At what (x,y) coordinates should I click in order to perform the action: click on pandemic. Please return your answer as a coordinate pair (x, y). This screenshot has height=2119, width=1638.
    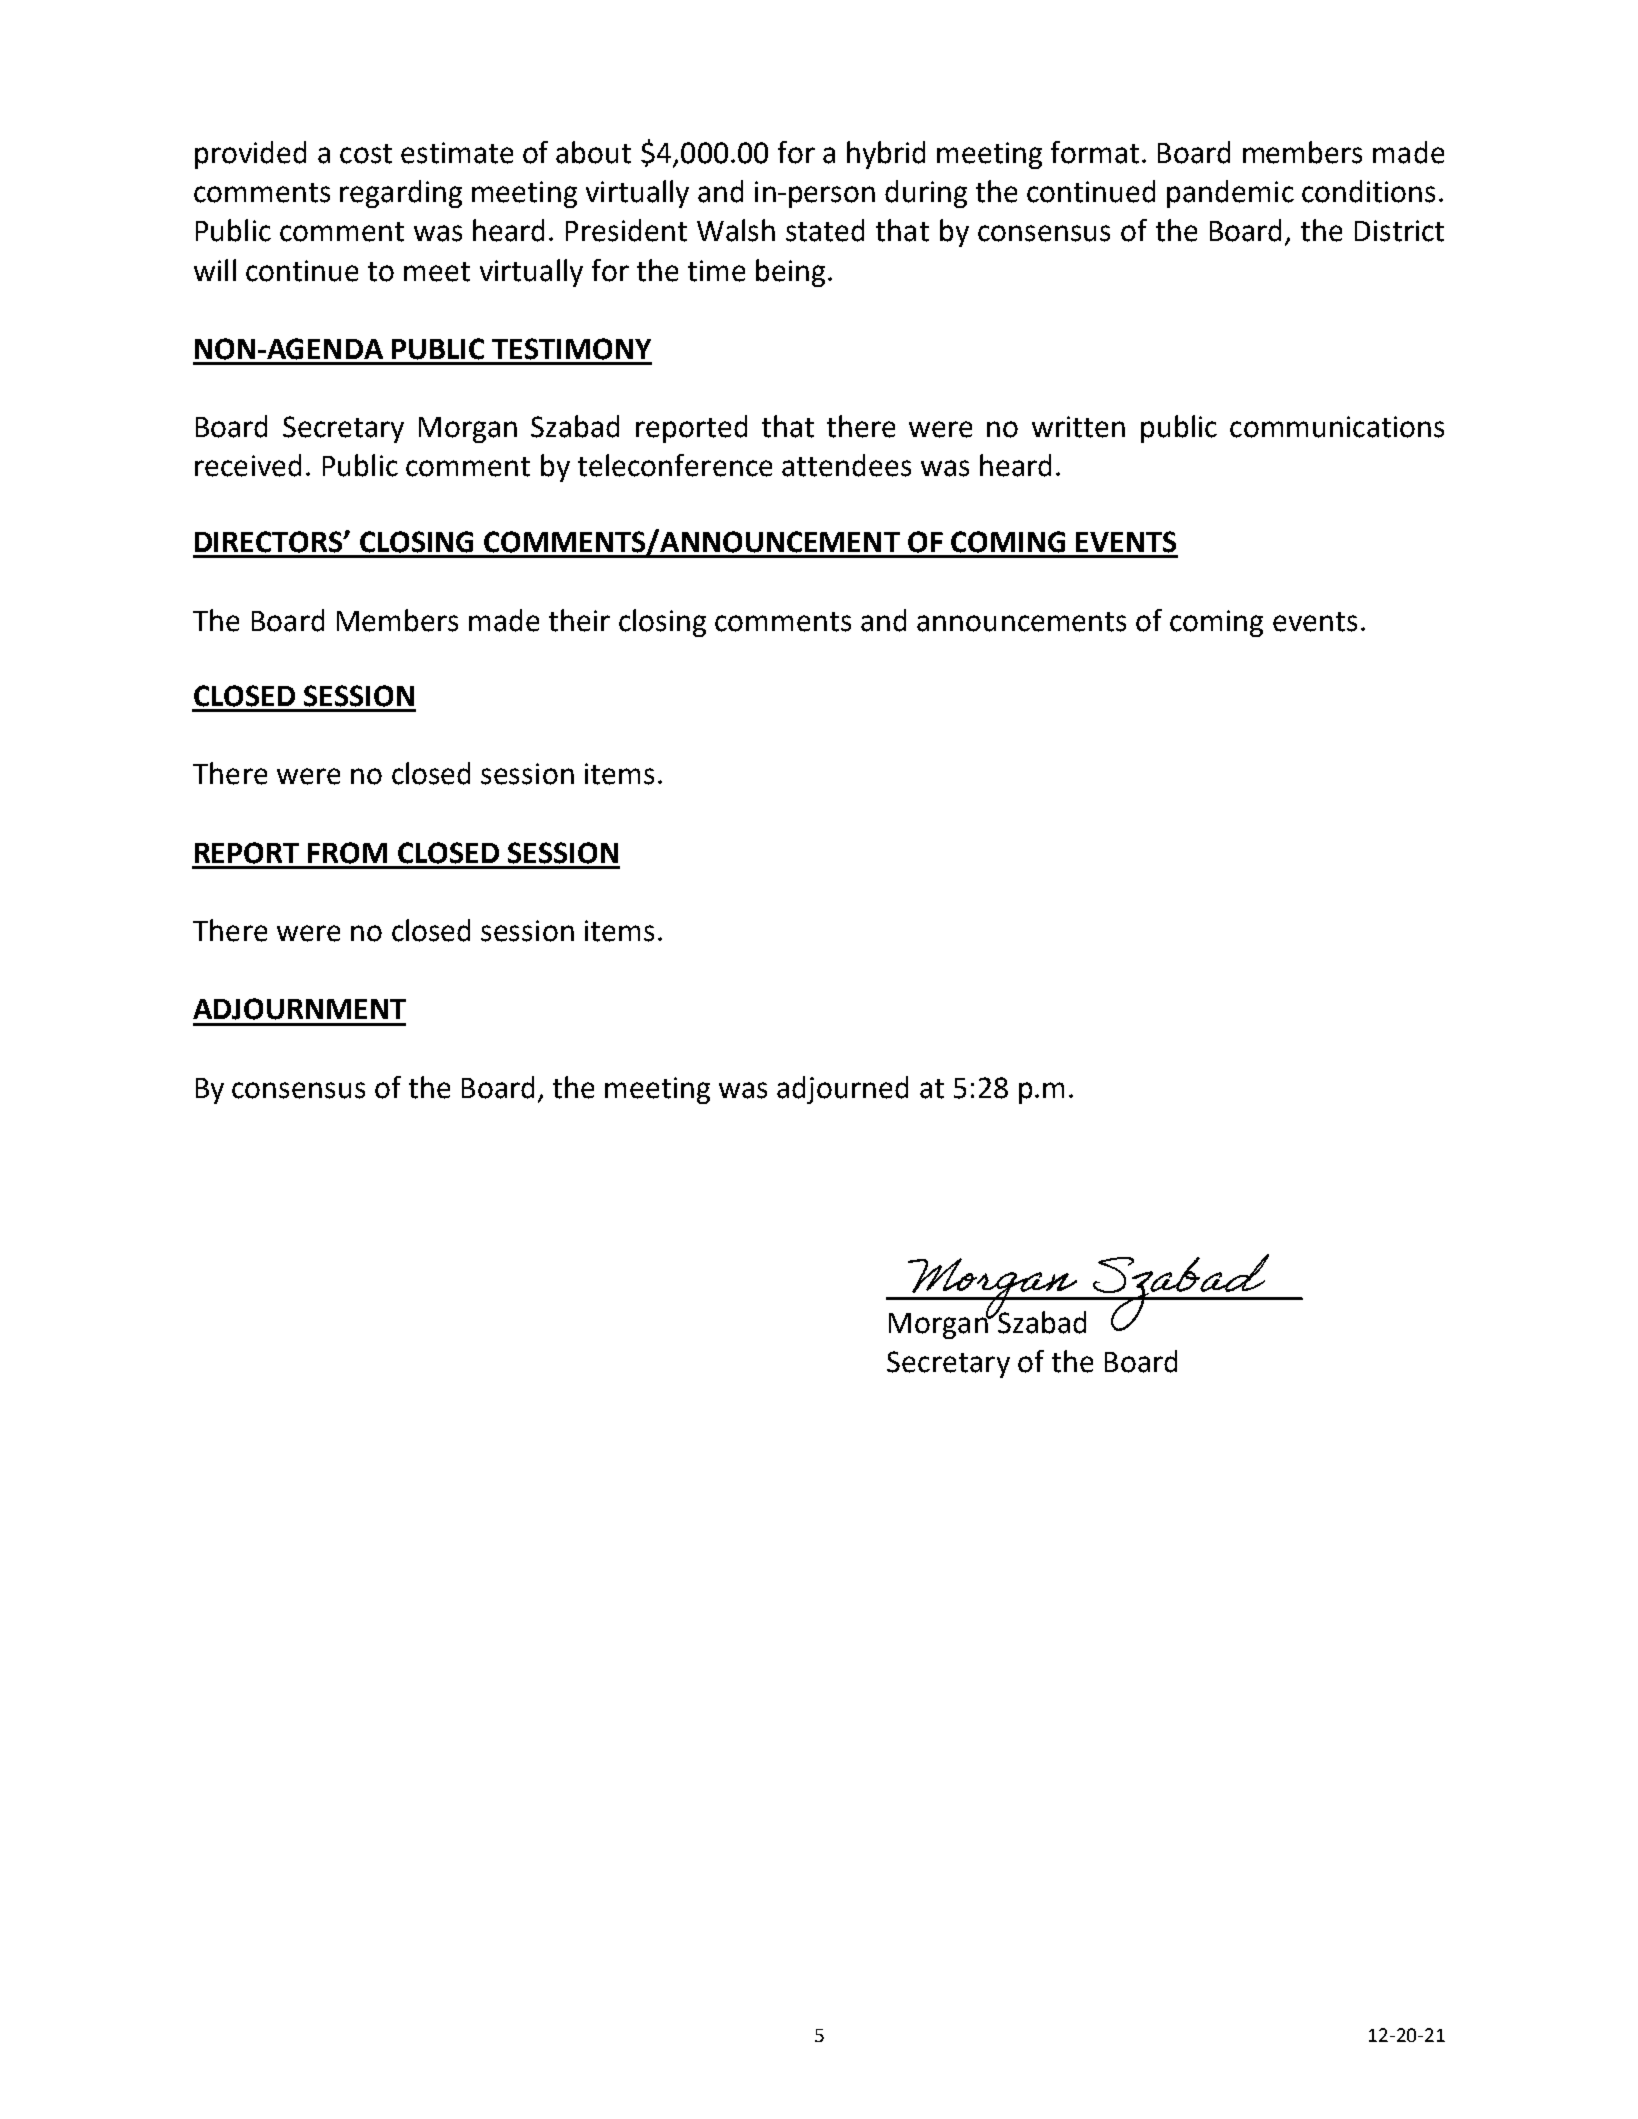
    Looking at the image, I should click on (1230, 194).
